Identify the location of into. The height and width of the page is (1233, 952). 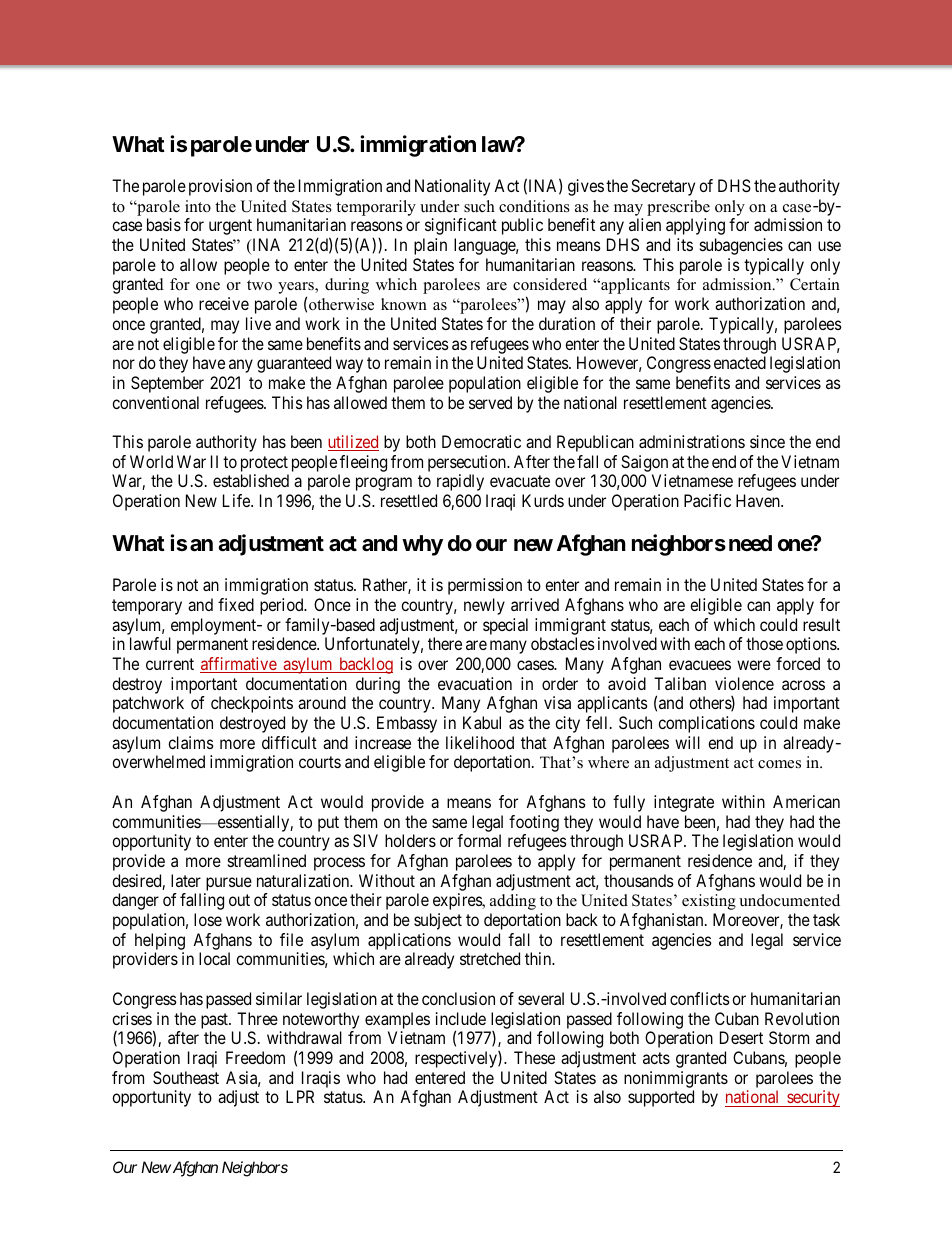
(198, 206).
